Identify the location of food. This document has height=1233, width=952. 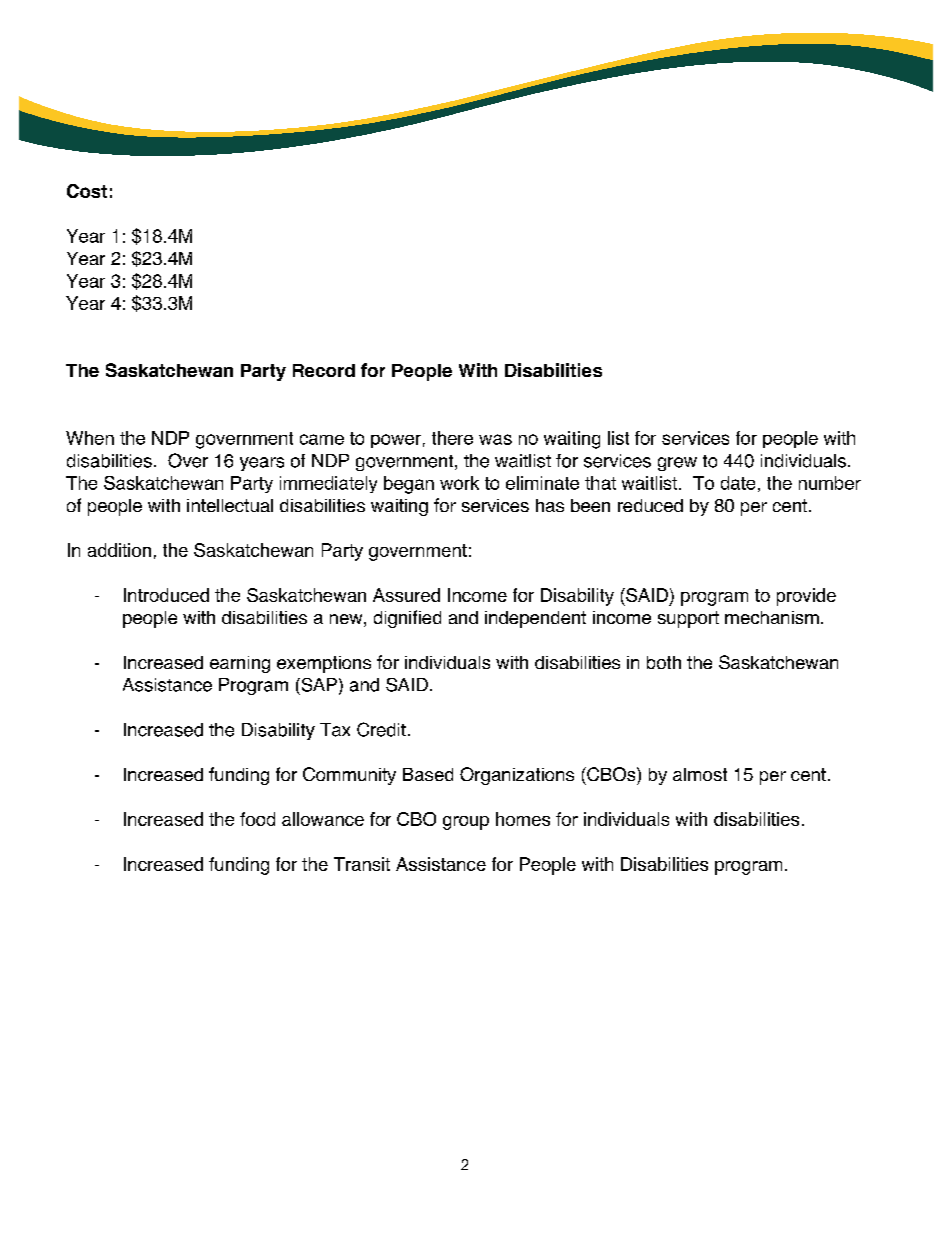
(257, 819).
